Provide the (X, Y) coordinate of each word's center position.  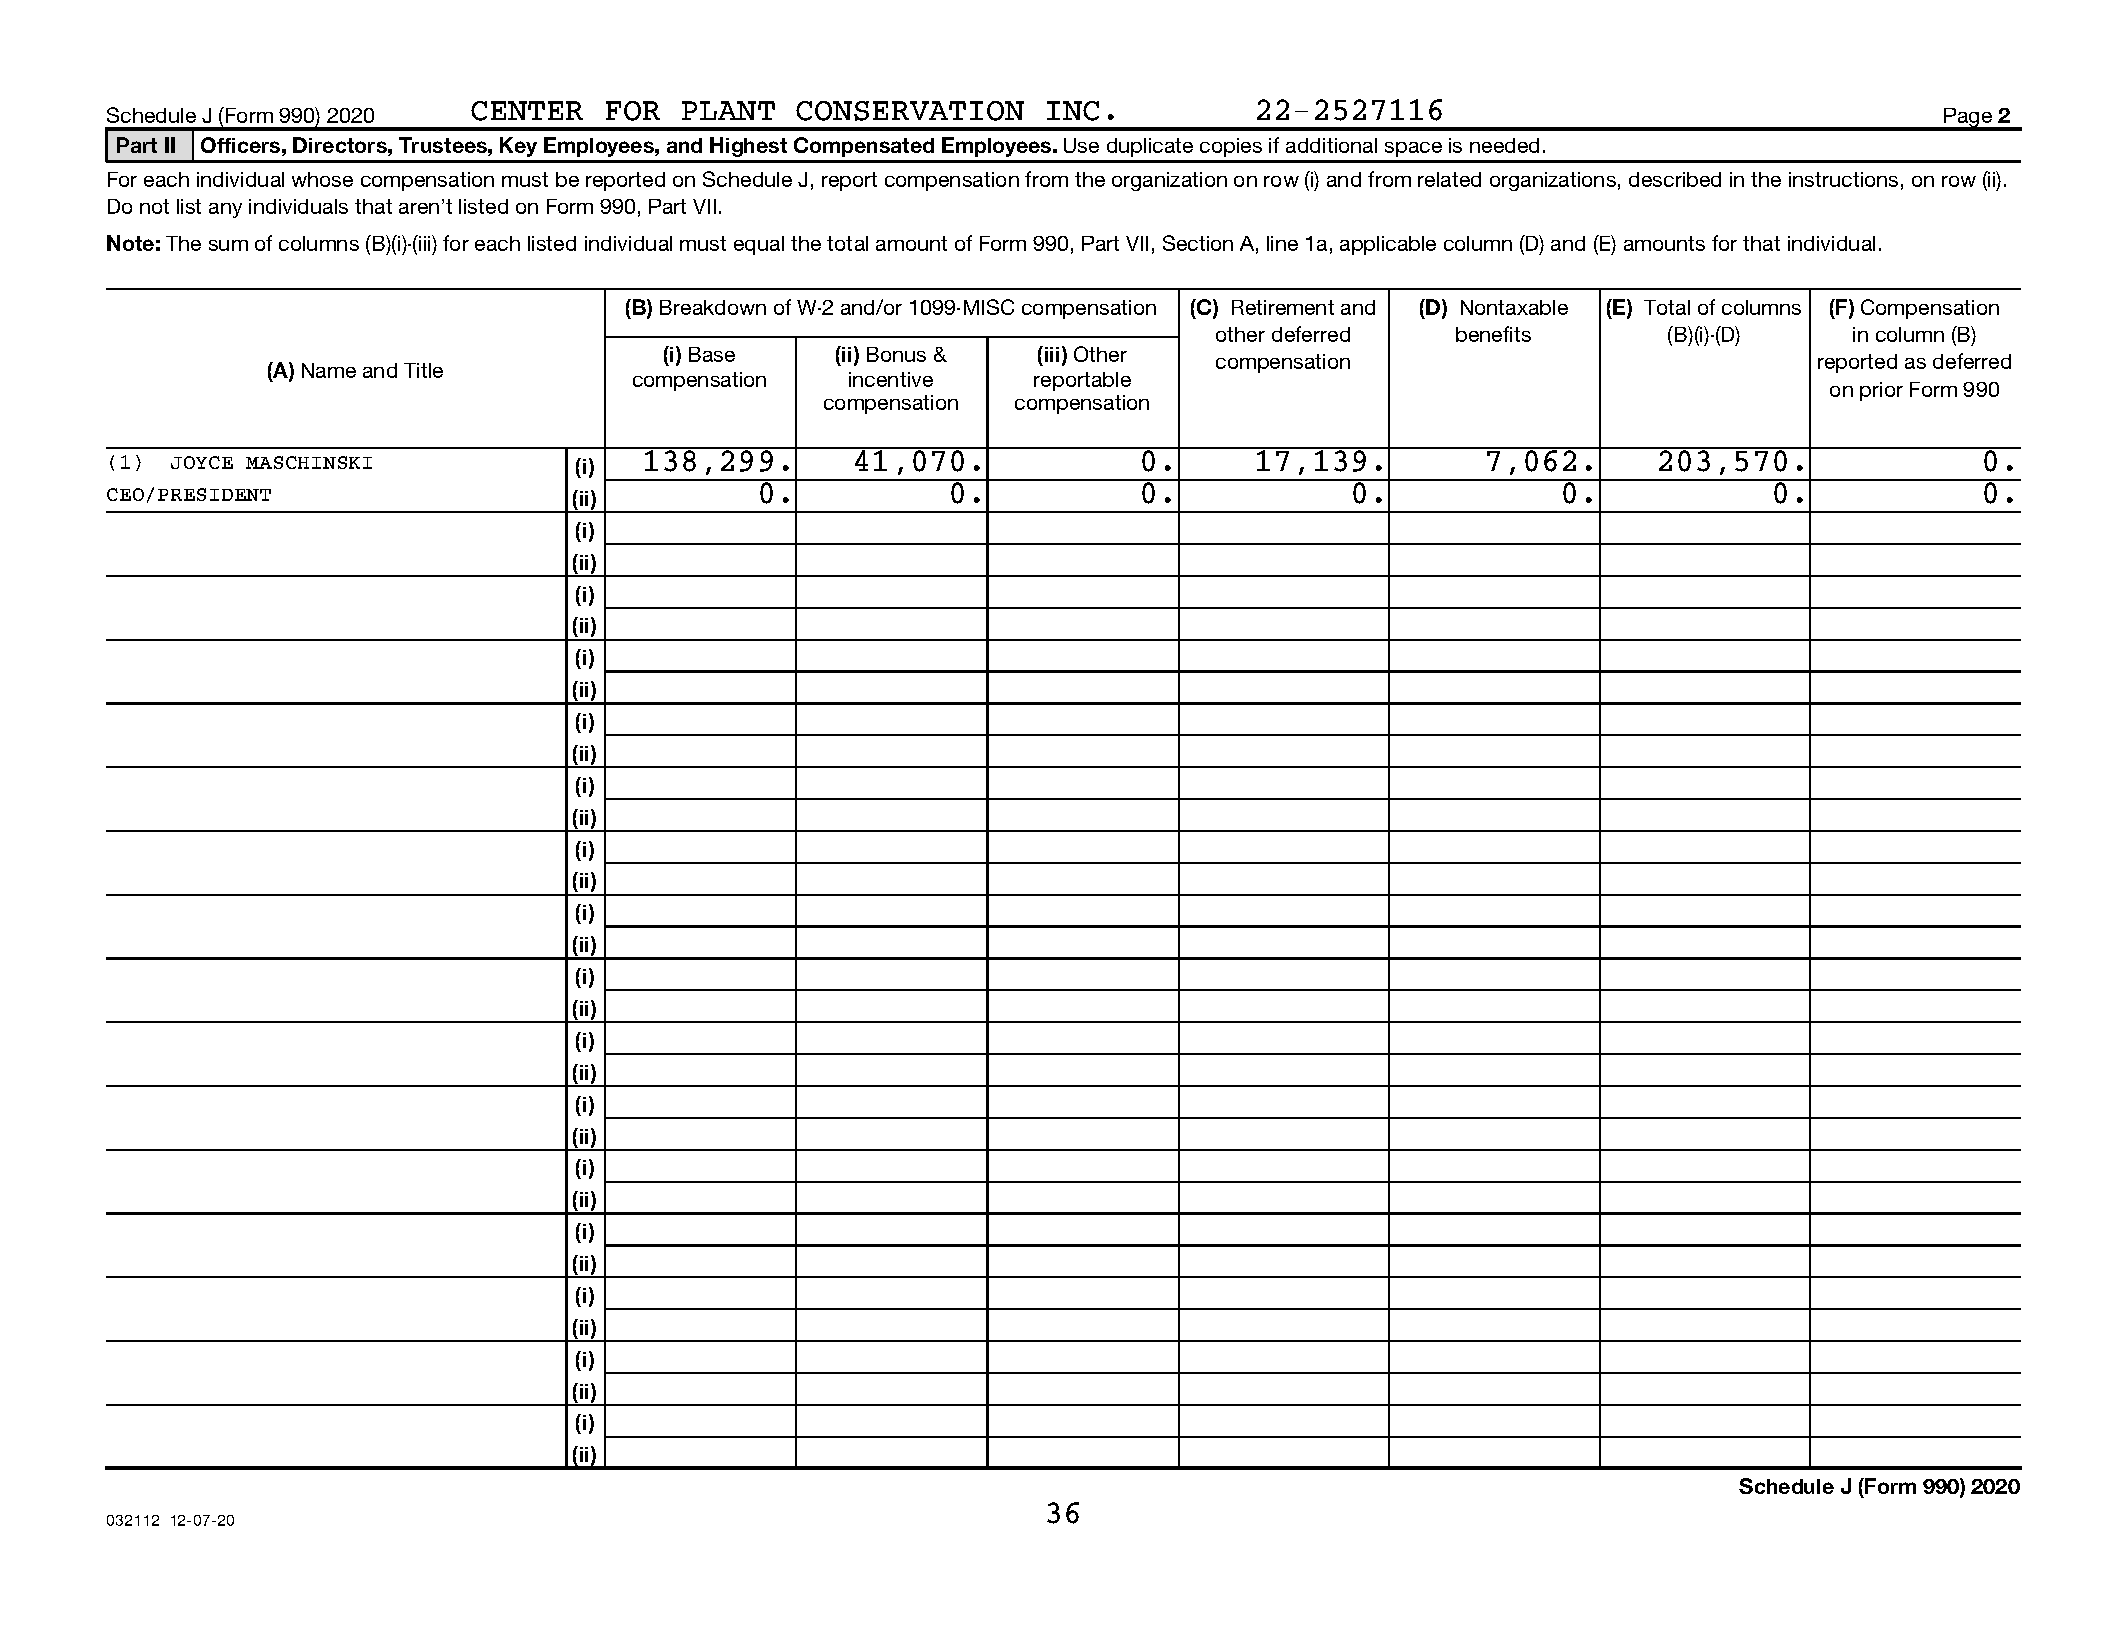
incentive (891, 379)
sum (228, 245)
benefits (1493, 334)
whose (322, 179)
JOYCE (202, 462)
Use (1081, 145)
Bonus (896, 354)
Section (1198, 243)
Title (423, 370)
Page (1968, 119)
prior (1881, 391)
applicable (1388, 245)
